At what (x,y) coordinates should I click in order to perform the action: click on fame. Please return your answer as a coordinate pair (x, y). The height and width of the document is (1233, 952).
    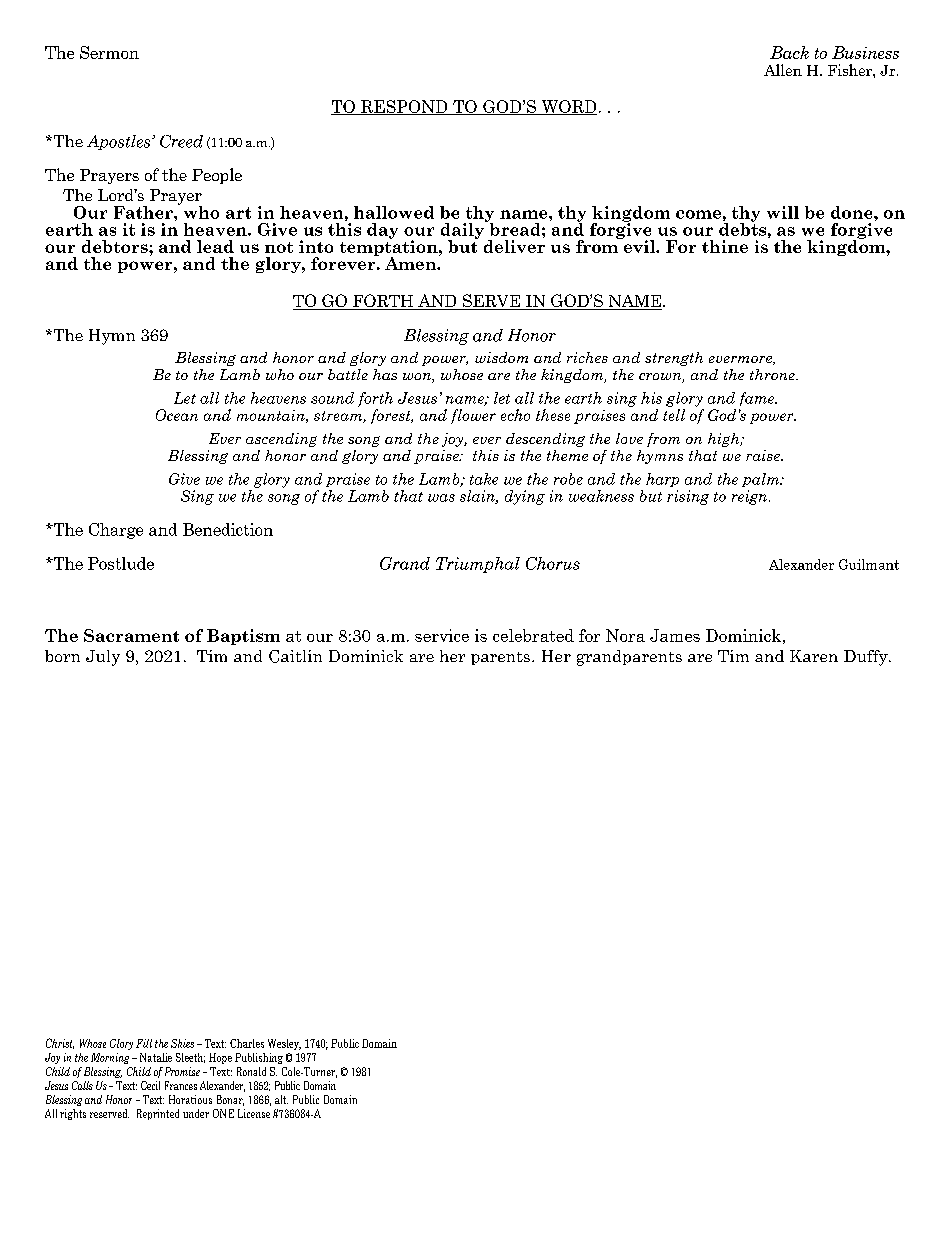
    Looking at the image, I should click on (758, 399).
